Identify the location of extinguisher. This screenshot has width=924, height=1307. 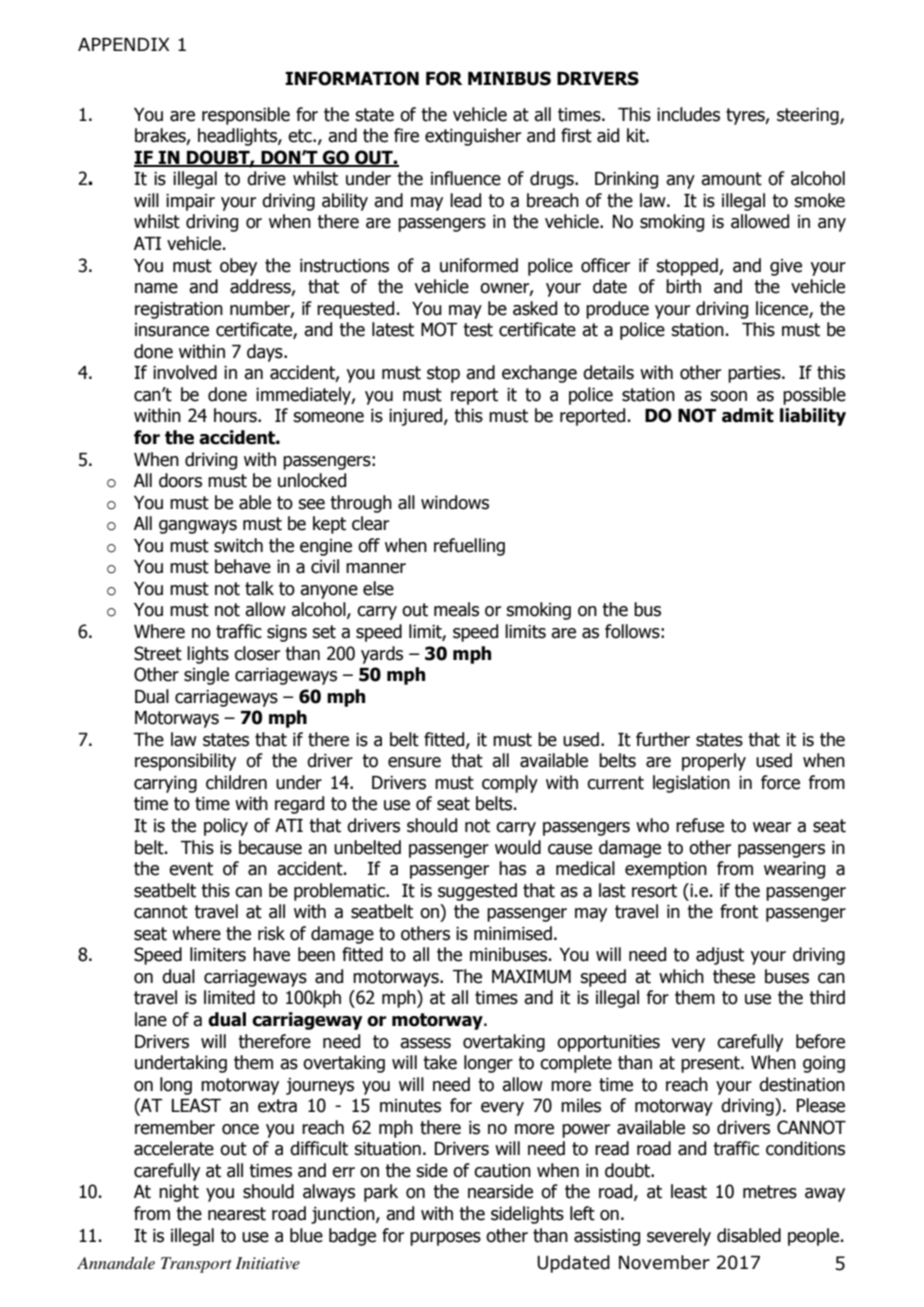
(473, 137).
